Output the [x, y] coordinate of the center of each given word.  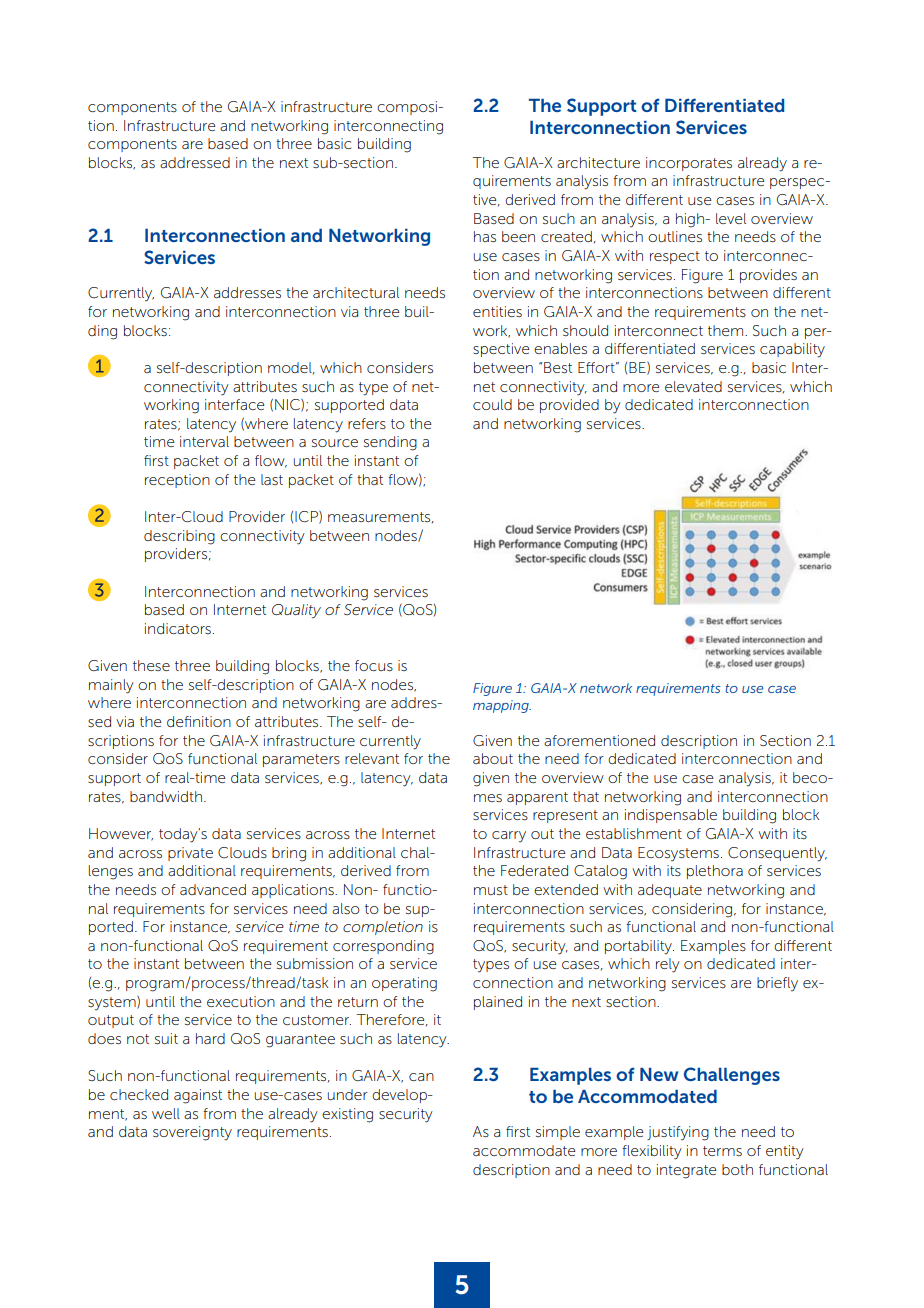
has [485, 236]
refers [367, 423]
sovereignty [192, 1133]
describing [179, 537]
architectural [356, 292]
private [190, 854]
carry [509, 837]
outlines [675, 236]
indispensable [671, 816]
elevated [693, 386]
